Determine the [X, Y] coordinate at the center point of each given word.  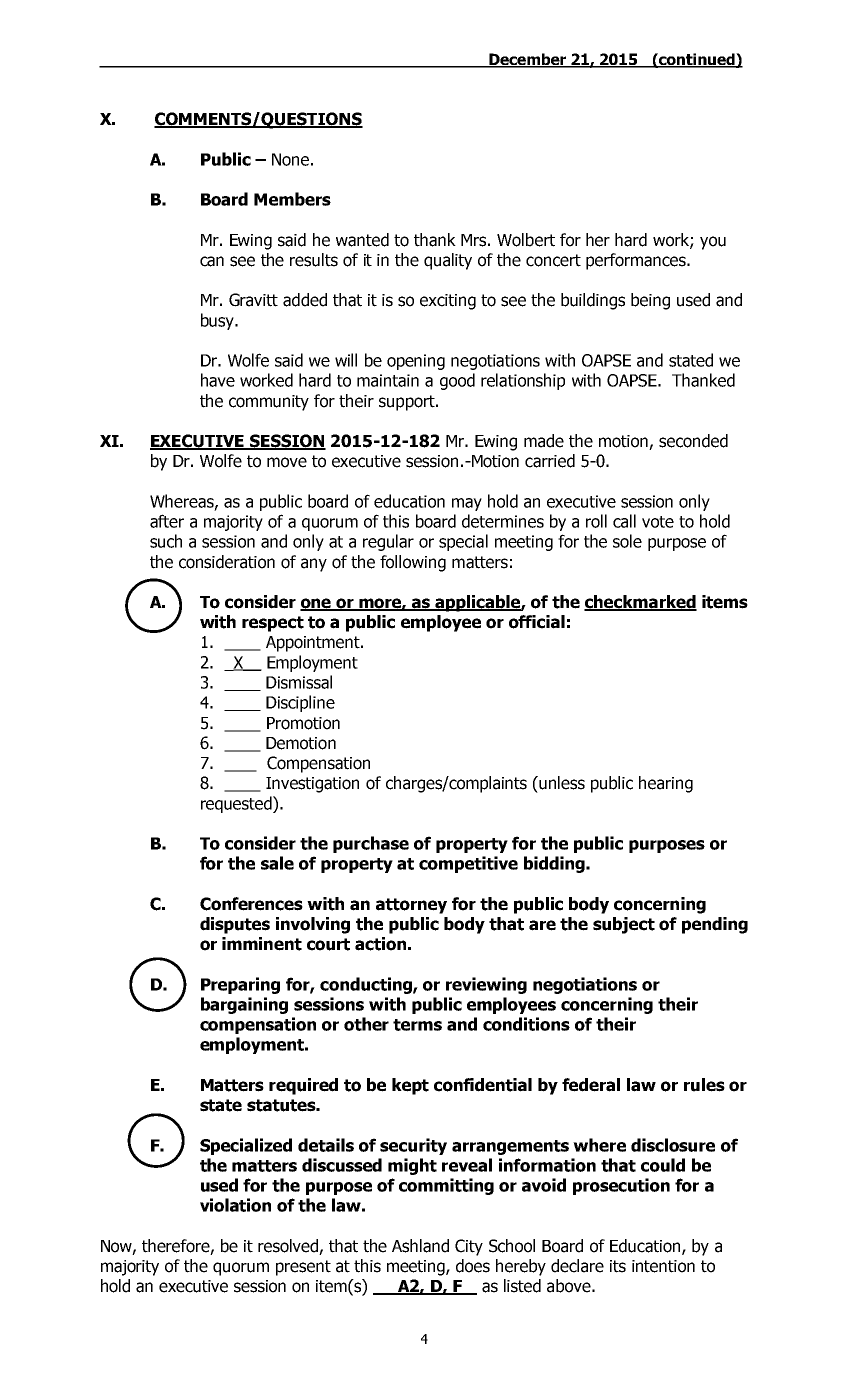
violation [235, 1205]
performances [637, 261]
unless [562, 783]
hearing [666, 784]
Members [292, 199]
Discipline [300, 703]
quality [448, 261]
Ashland [420, 1246]
